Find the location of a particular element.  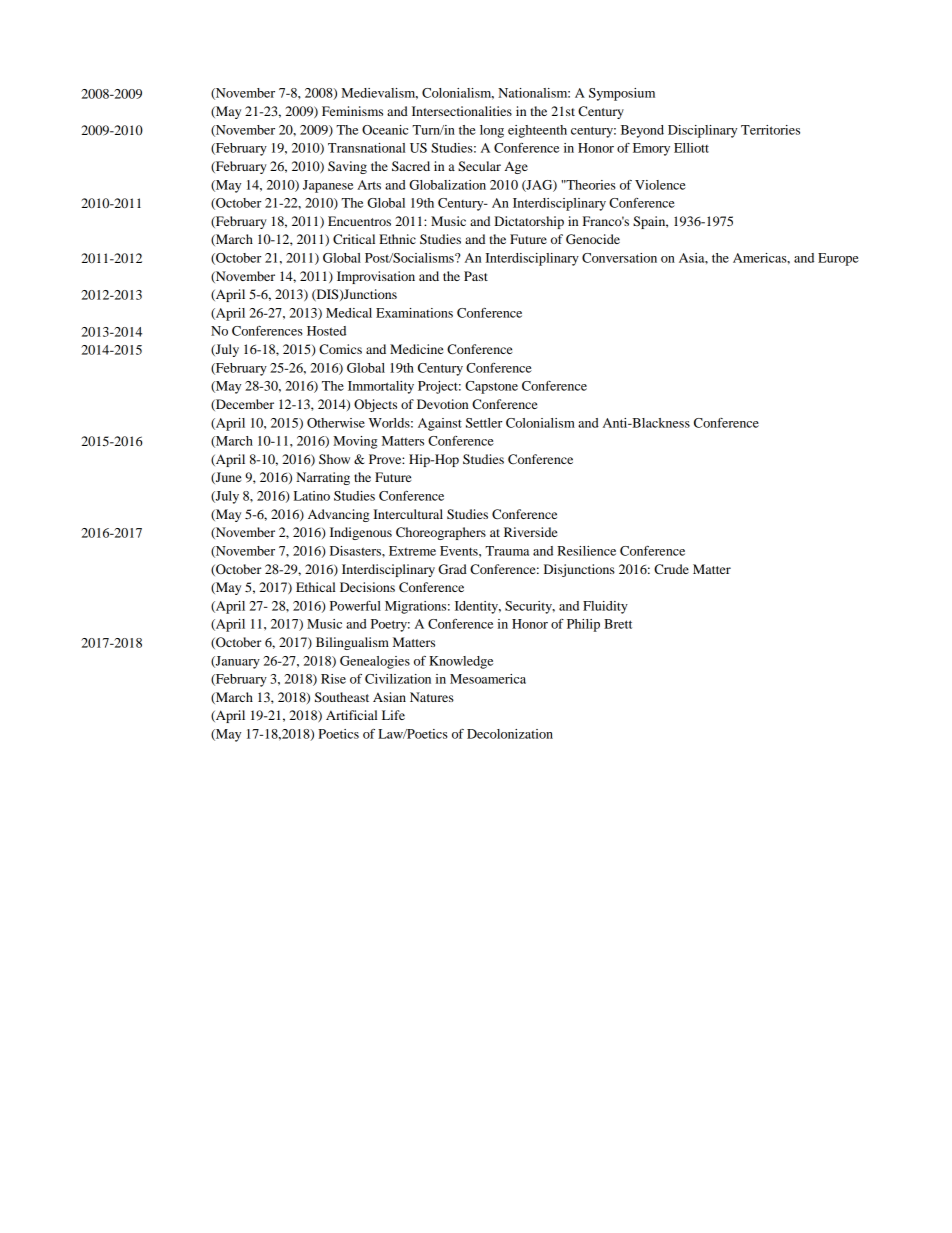

Crude is located at coordinates (671, 569).
